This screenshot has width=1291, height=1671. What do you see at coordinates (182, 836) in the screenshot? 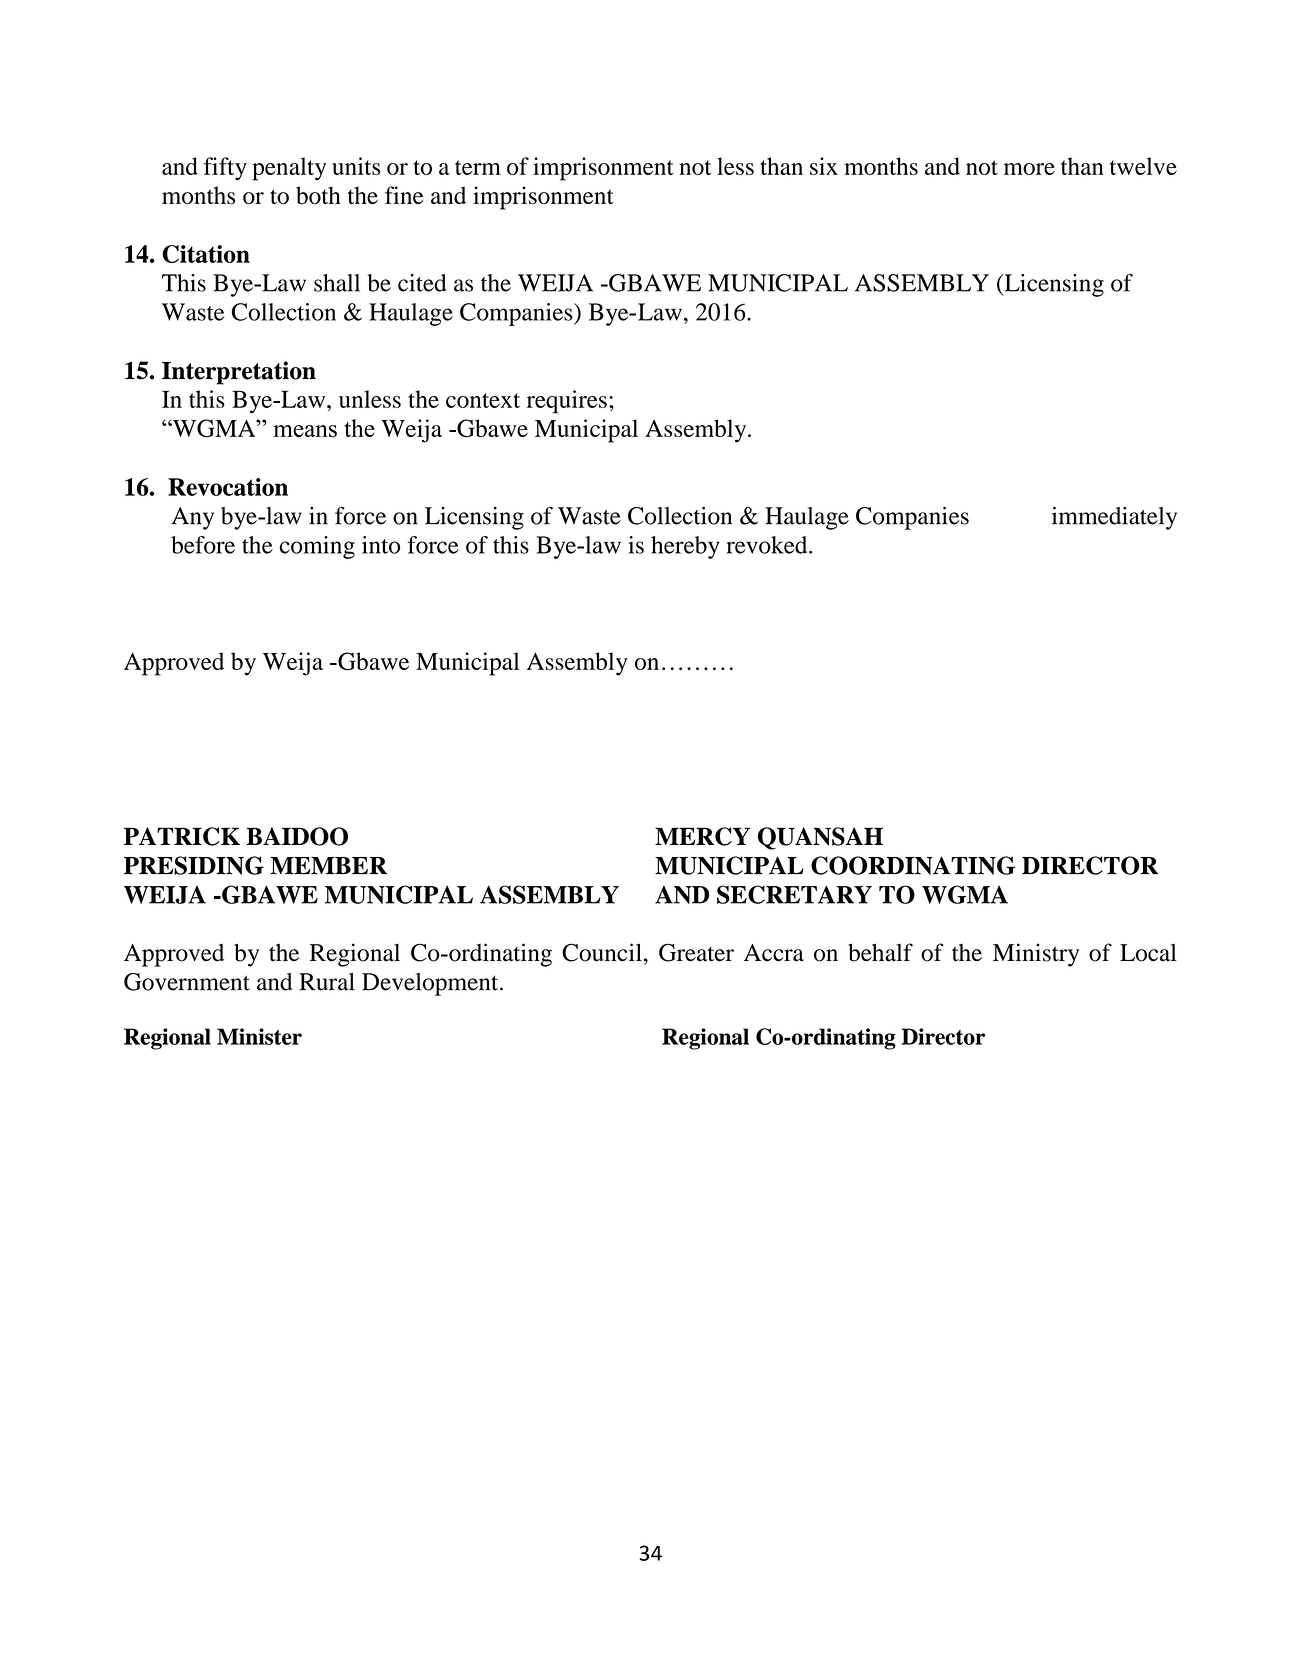
I see `PATRICK` at bounding box center [182, 836].
